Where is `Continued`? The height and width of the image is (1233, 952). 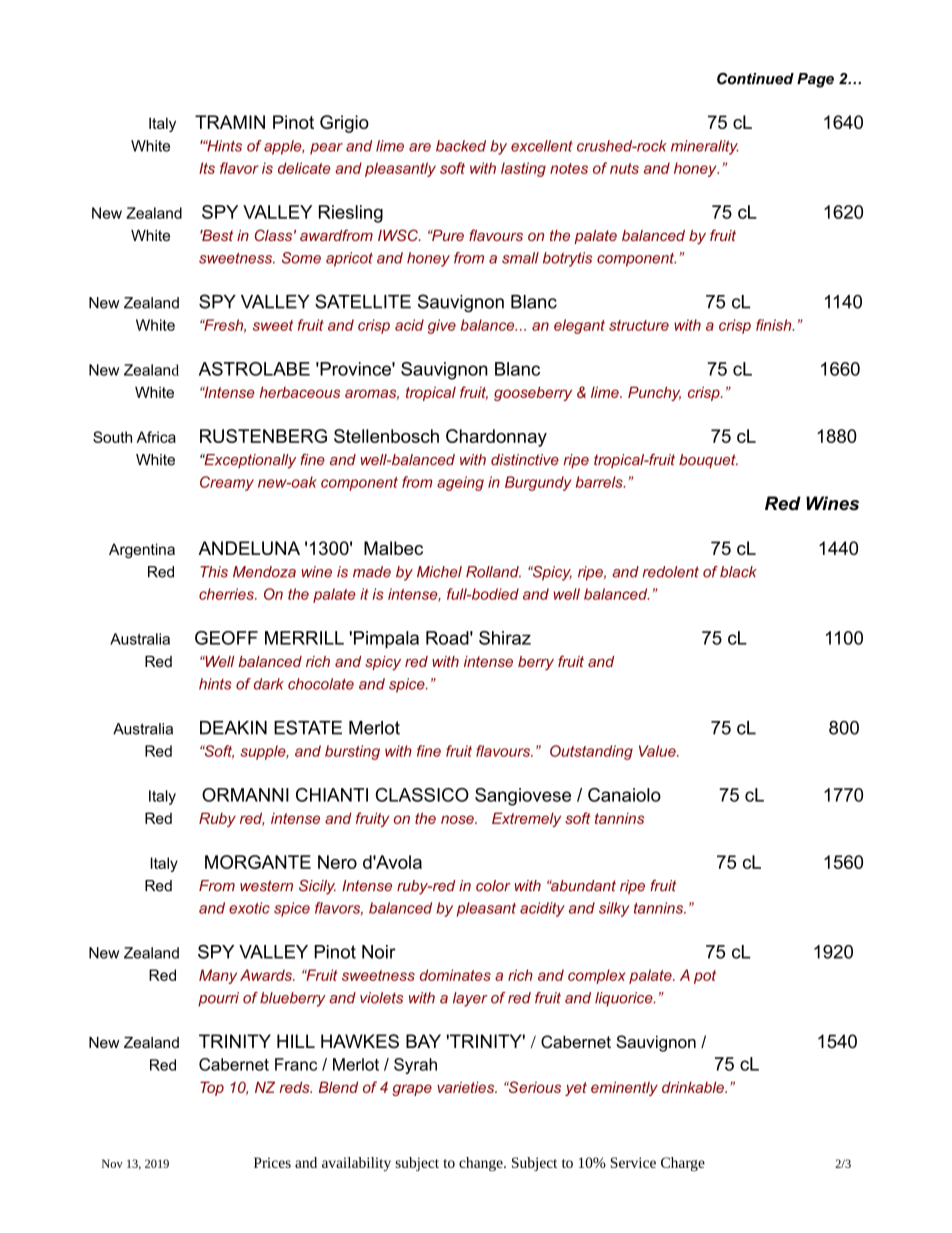 Continued is located at coordinates (755, 79).
